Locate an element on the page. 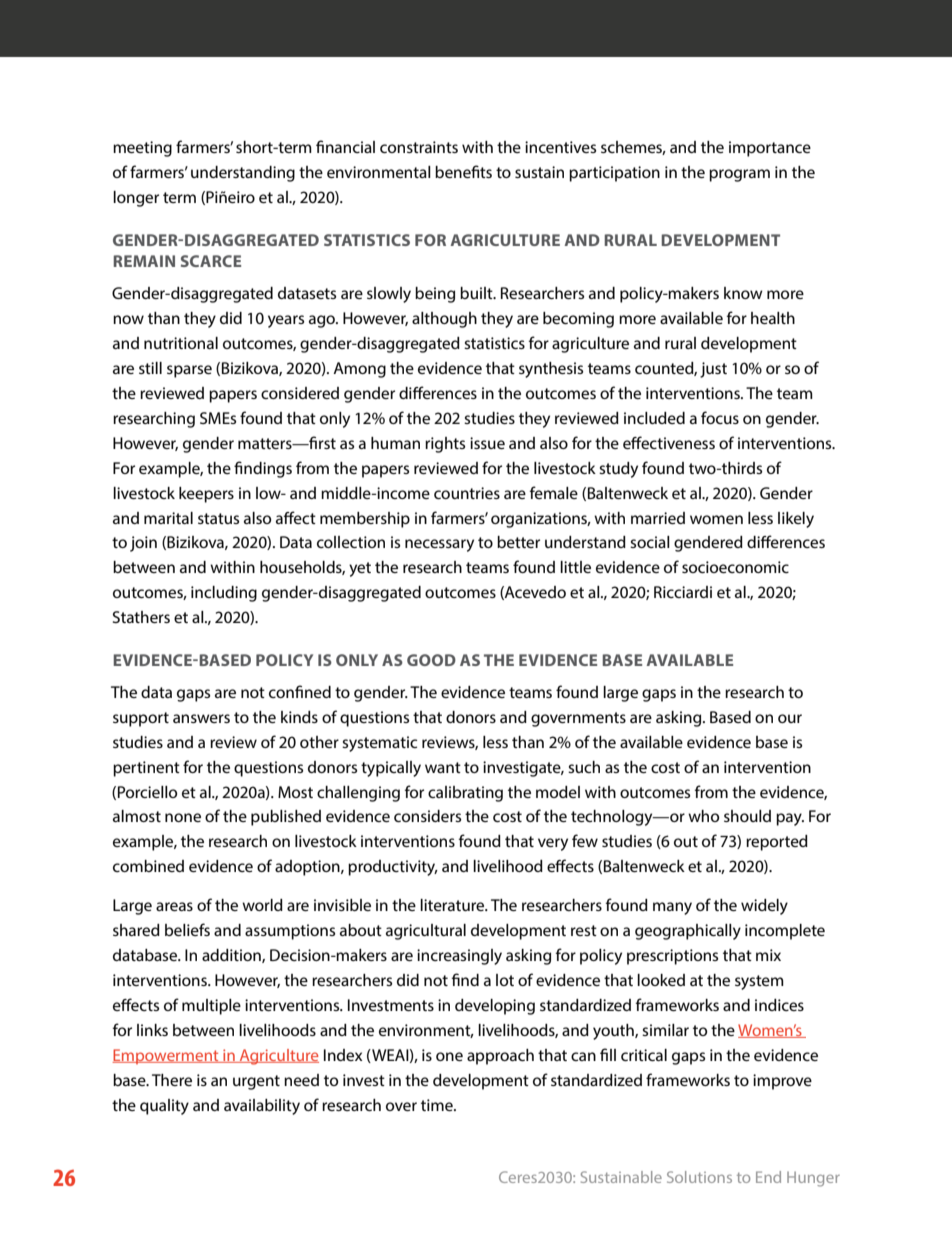  GOOD is located at coordinates (431, 660).
